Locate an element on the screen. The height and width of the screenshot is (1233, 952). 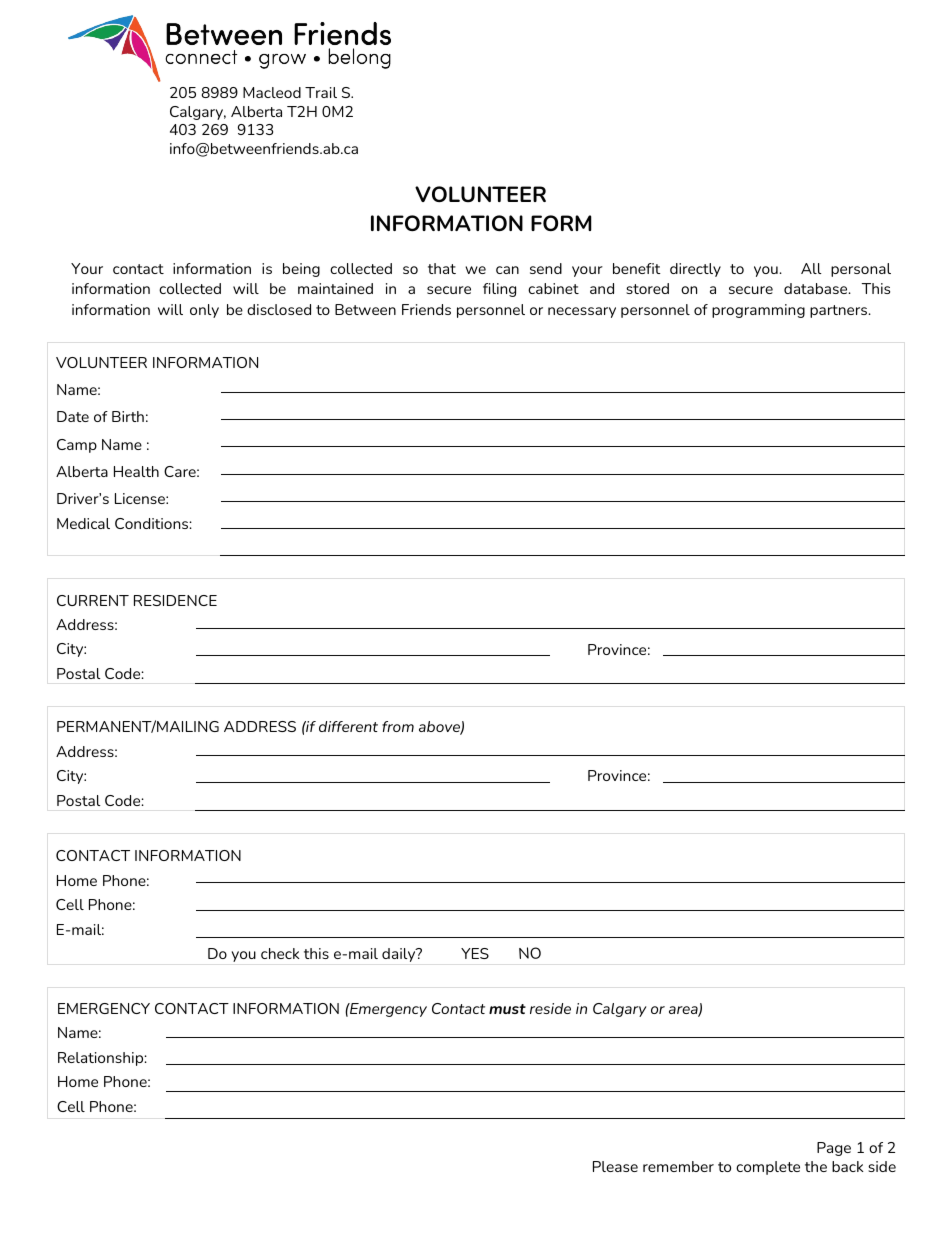
programming is located at coordinates (758, 311).
